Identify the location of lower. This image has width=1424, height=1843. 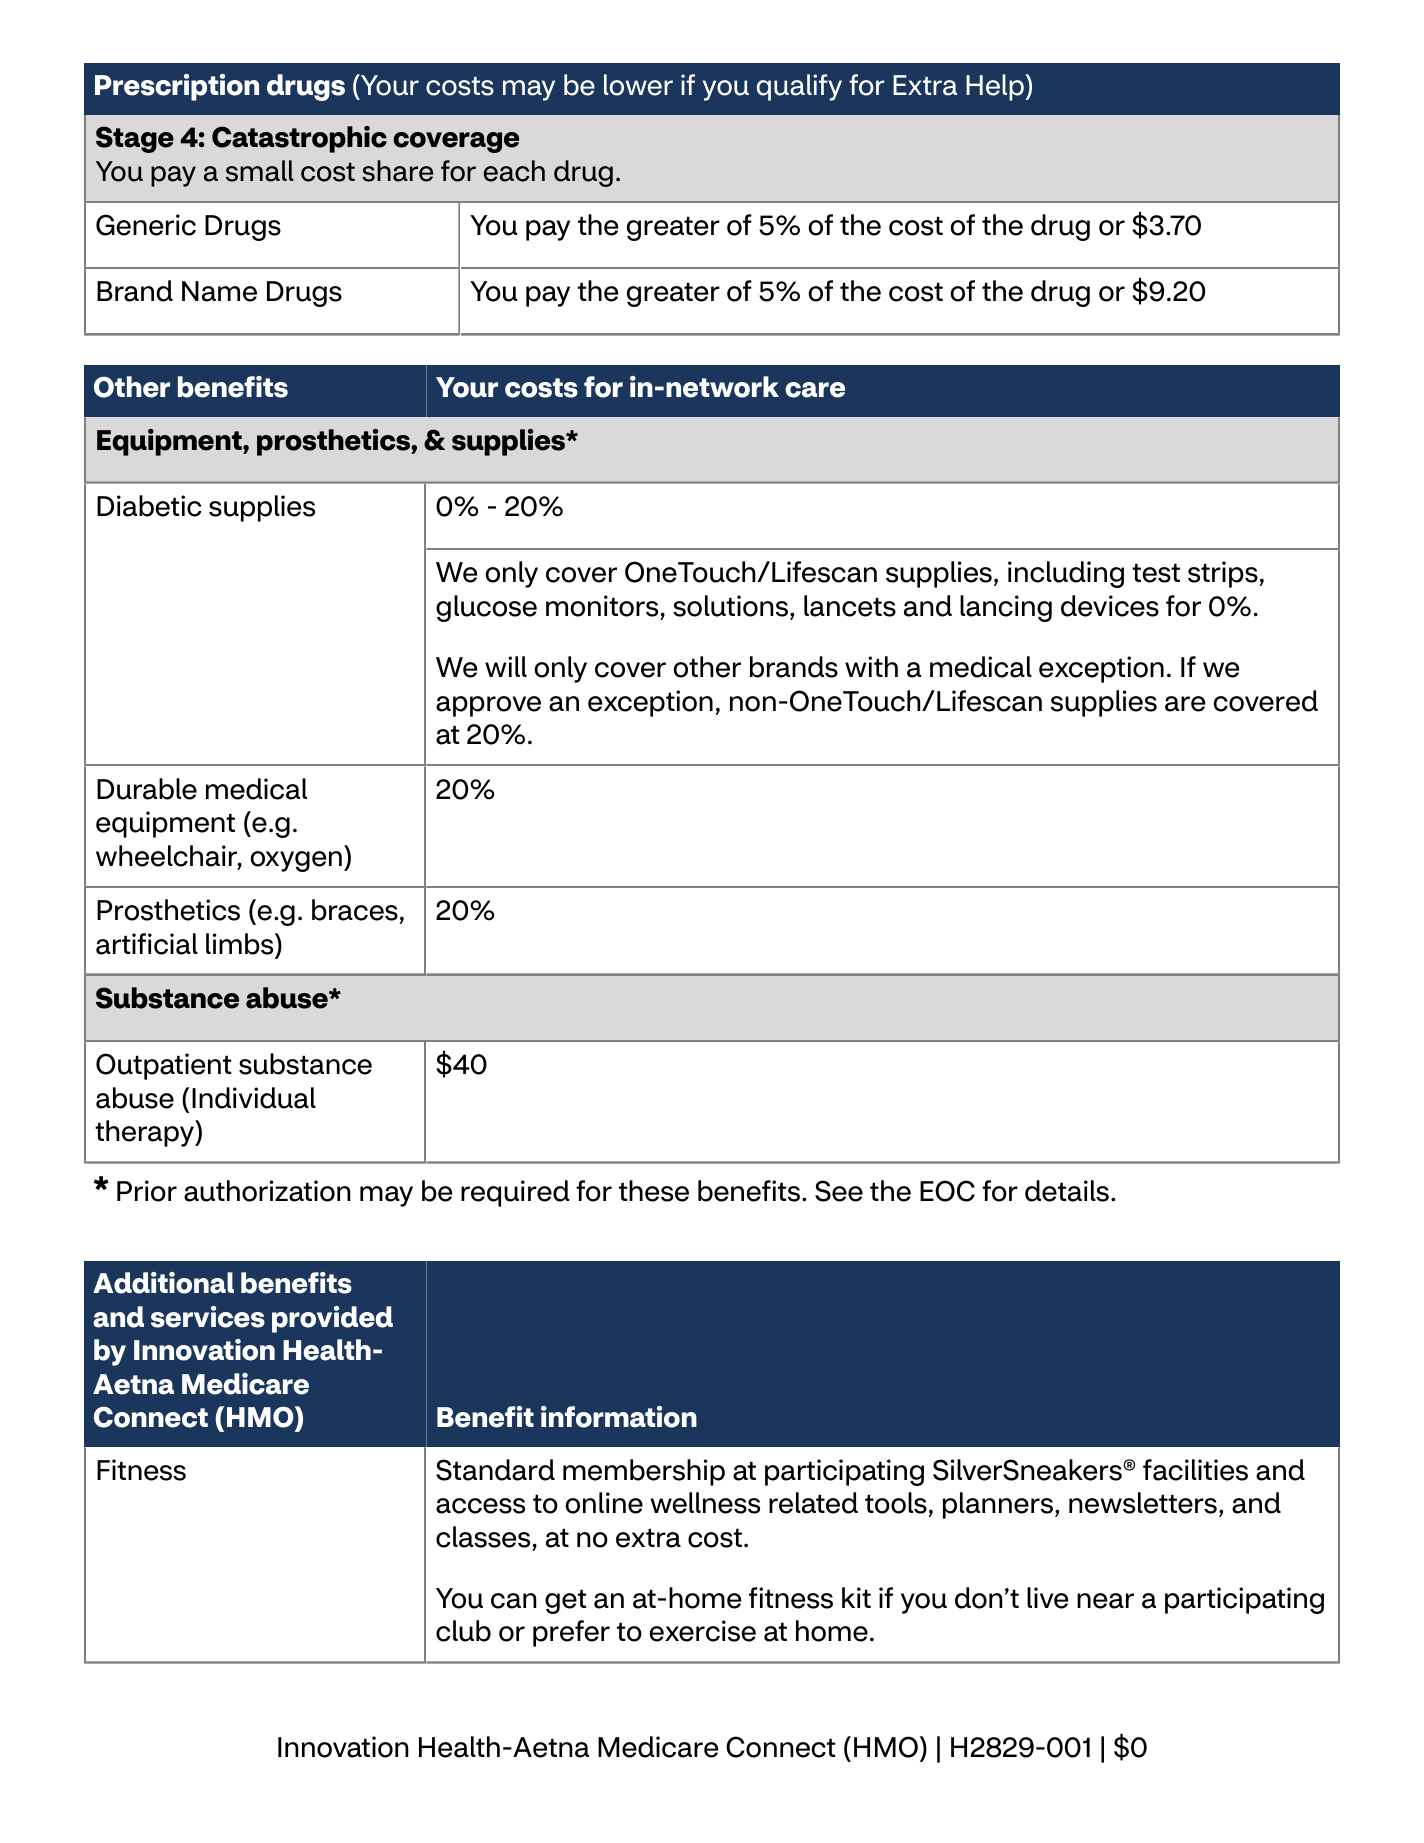
(638, 85).
